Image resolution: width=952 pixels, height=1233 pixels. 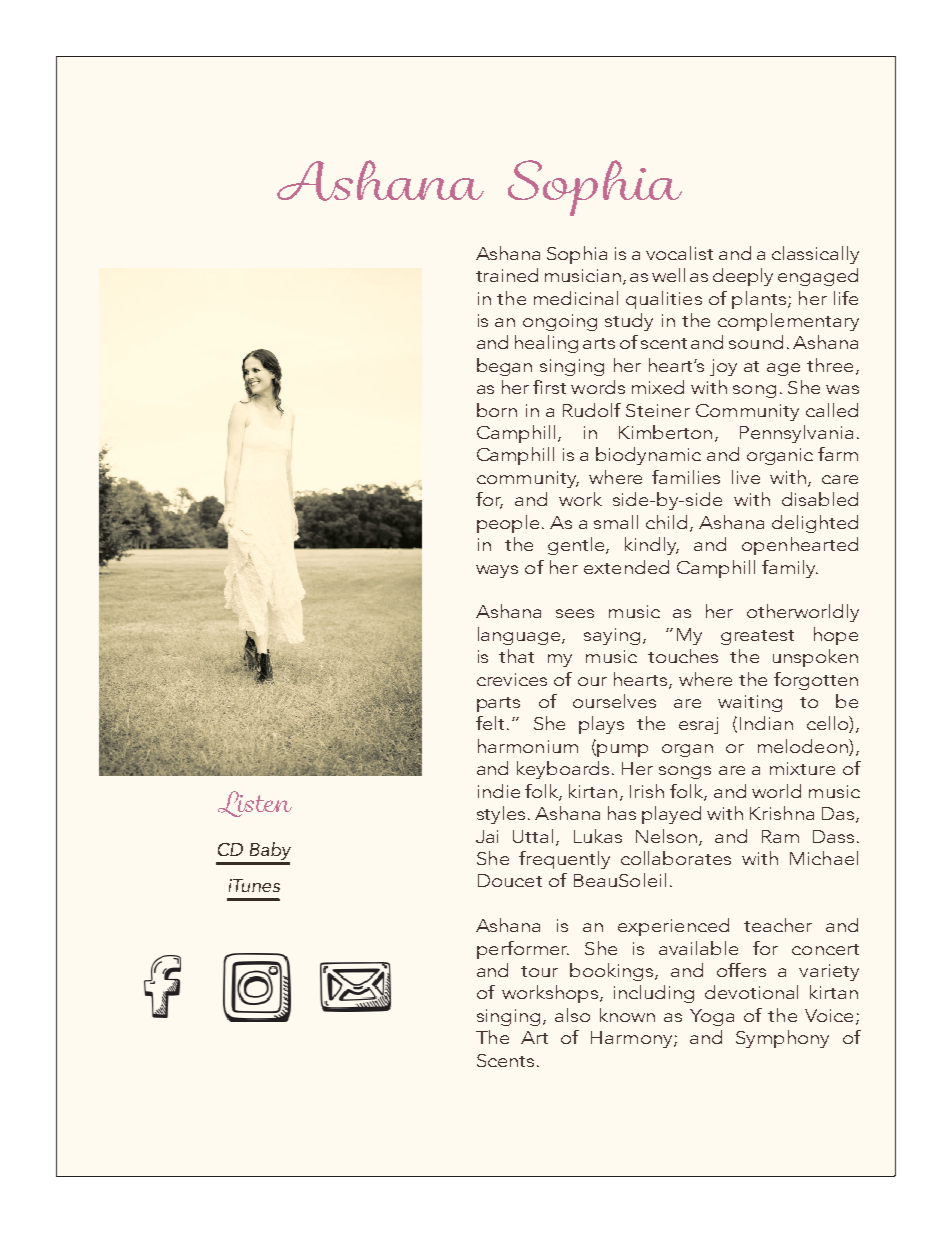 What do you see at coordinates (592, 410) in the screenshot?
I see `Rudolf` at bounding box center [592, 410].
